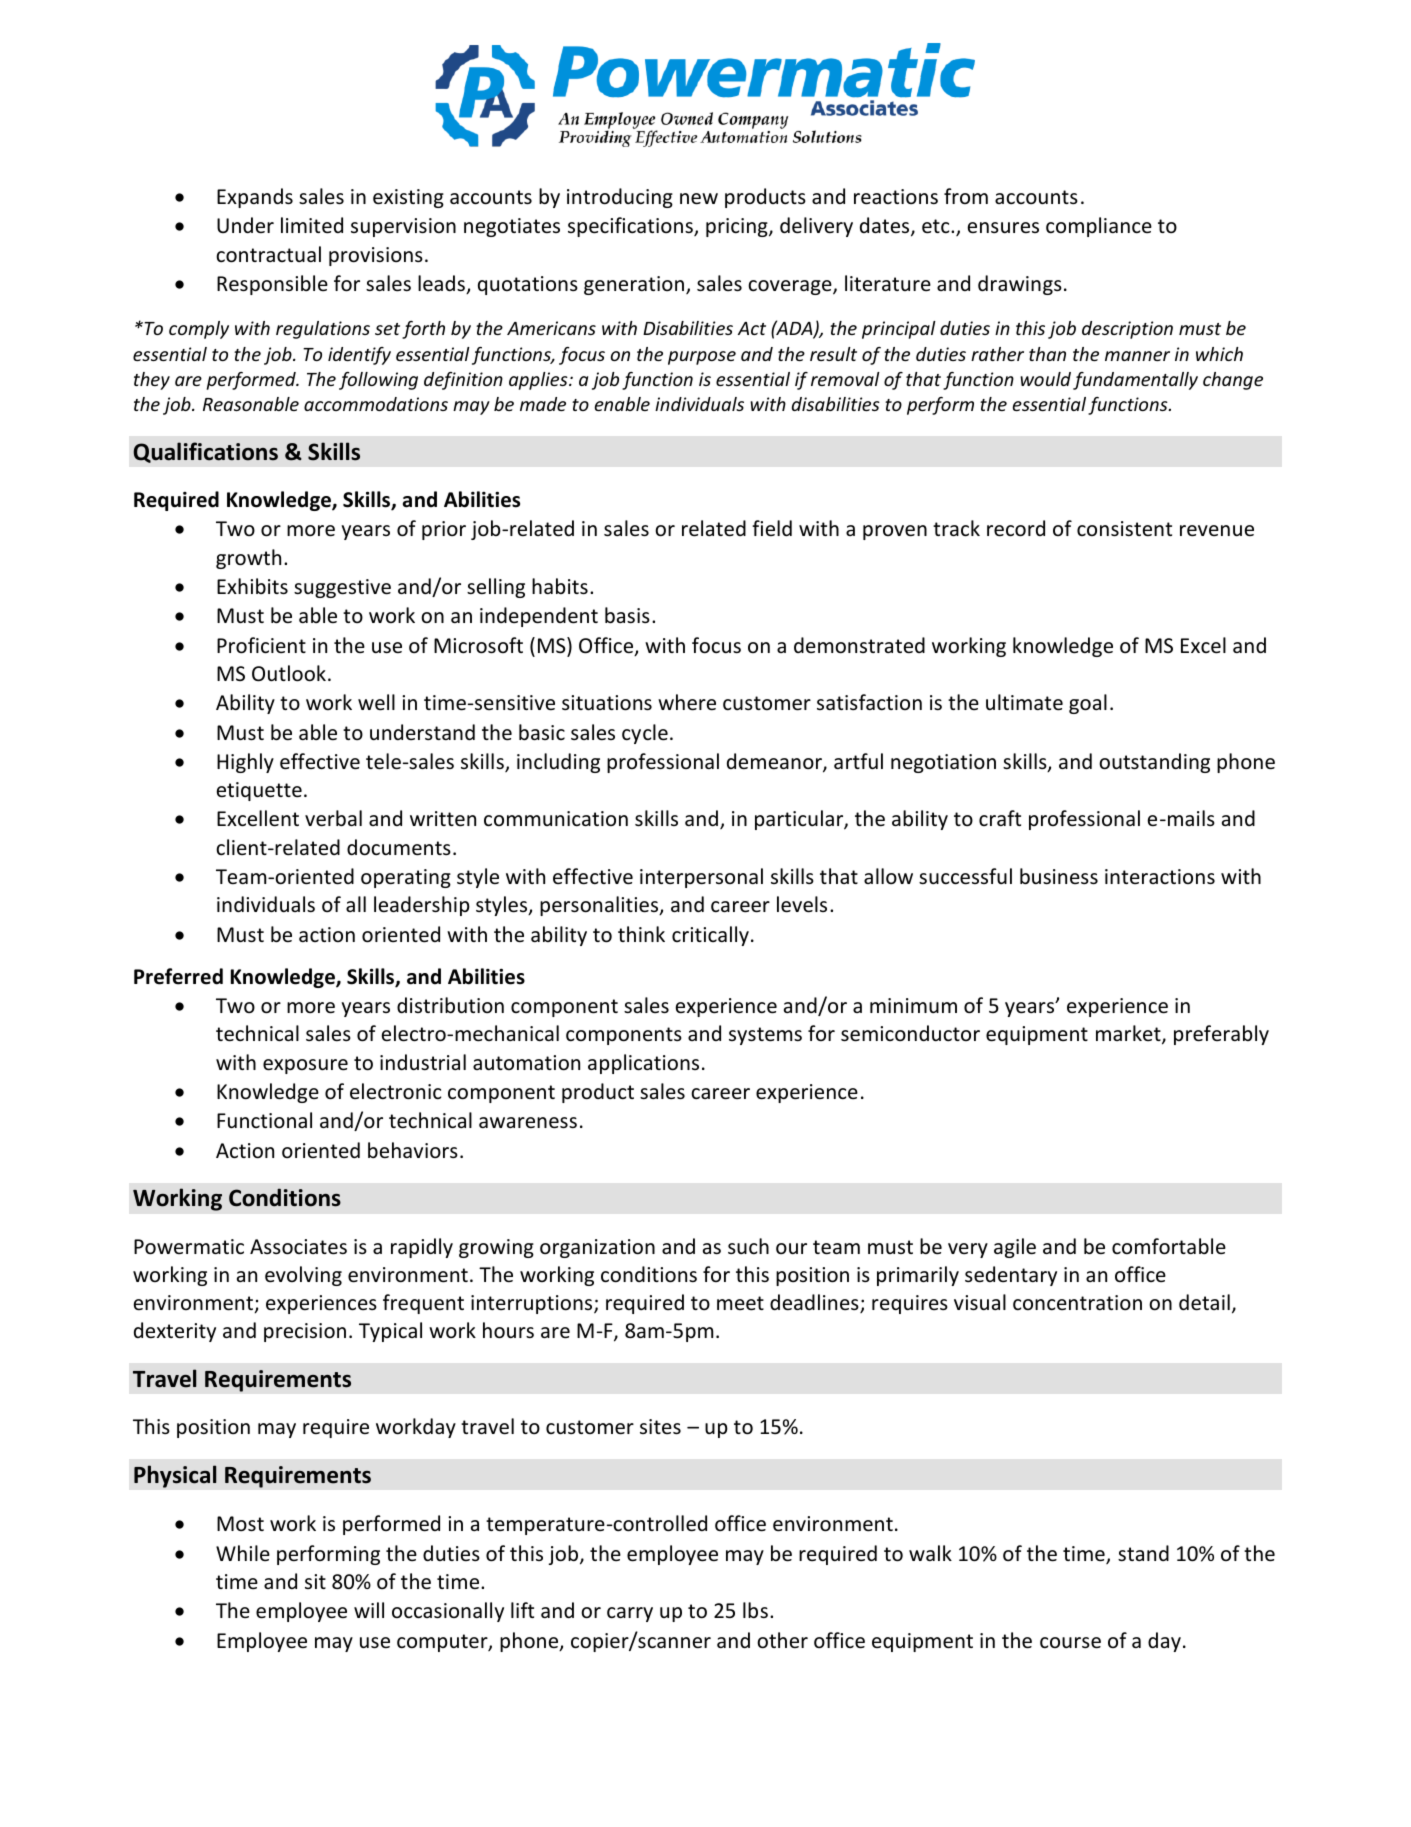 Image resolution: width=1411 pixels, height=1827 pixels. What do you see at coordinates (243, 1553) in the screenshot?
I see `While` at bounding box center [243, 1553].
